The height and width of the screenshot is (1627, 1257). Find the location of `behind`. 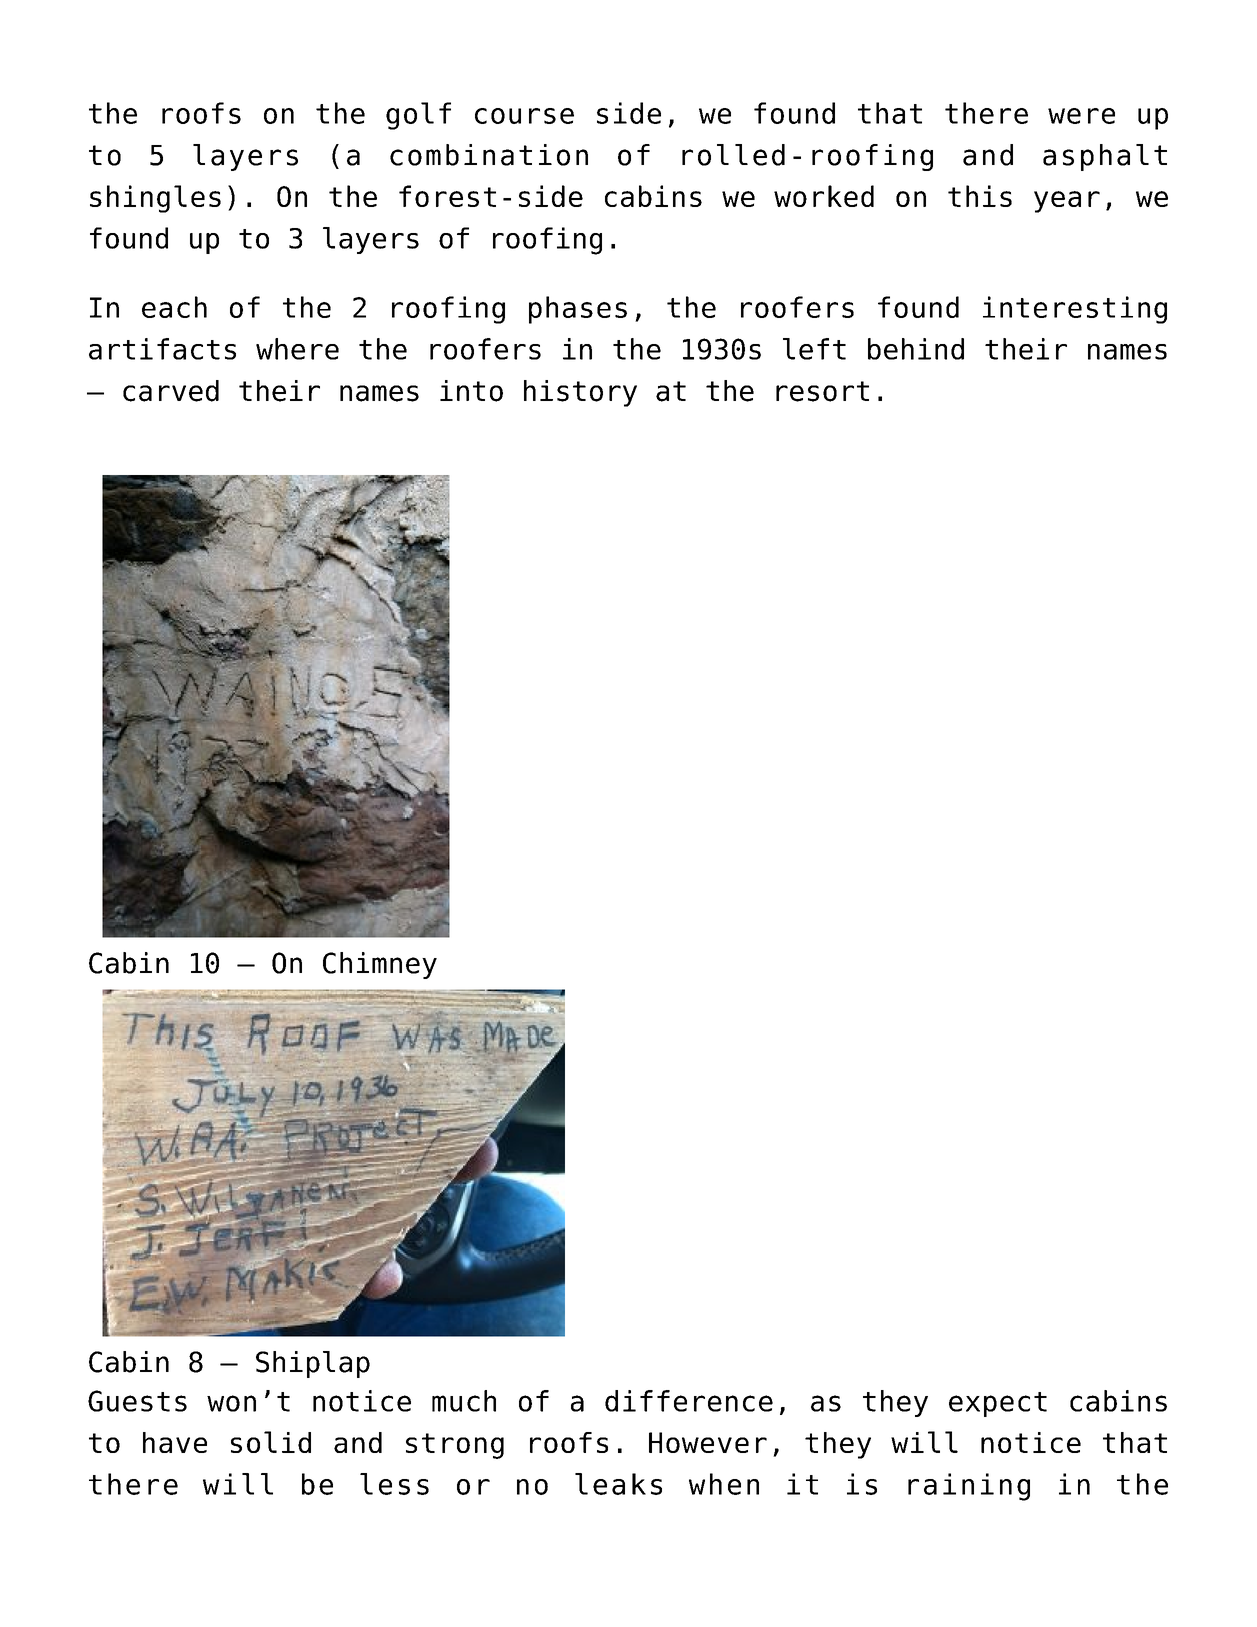

behind is located at coordinates (916, 349).
